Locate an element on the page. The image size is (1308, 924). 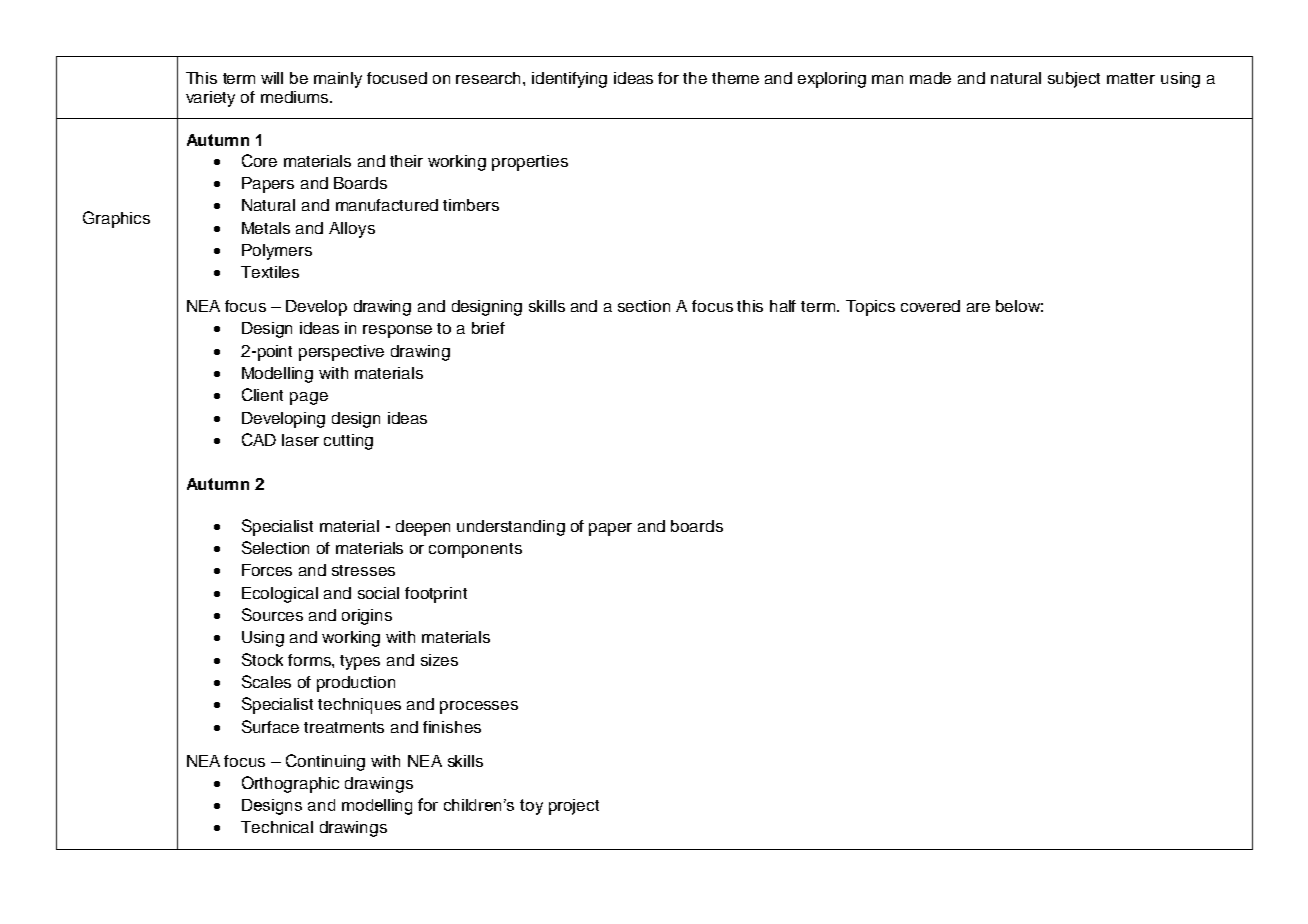
identifying is located at coordinates (569, 80).
